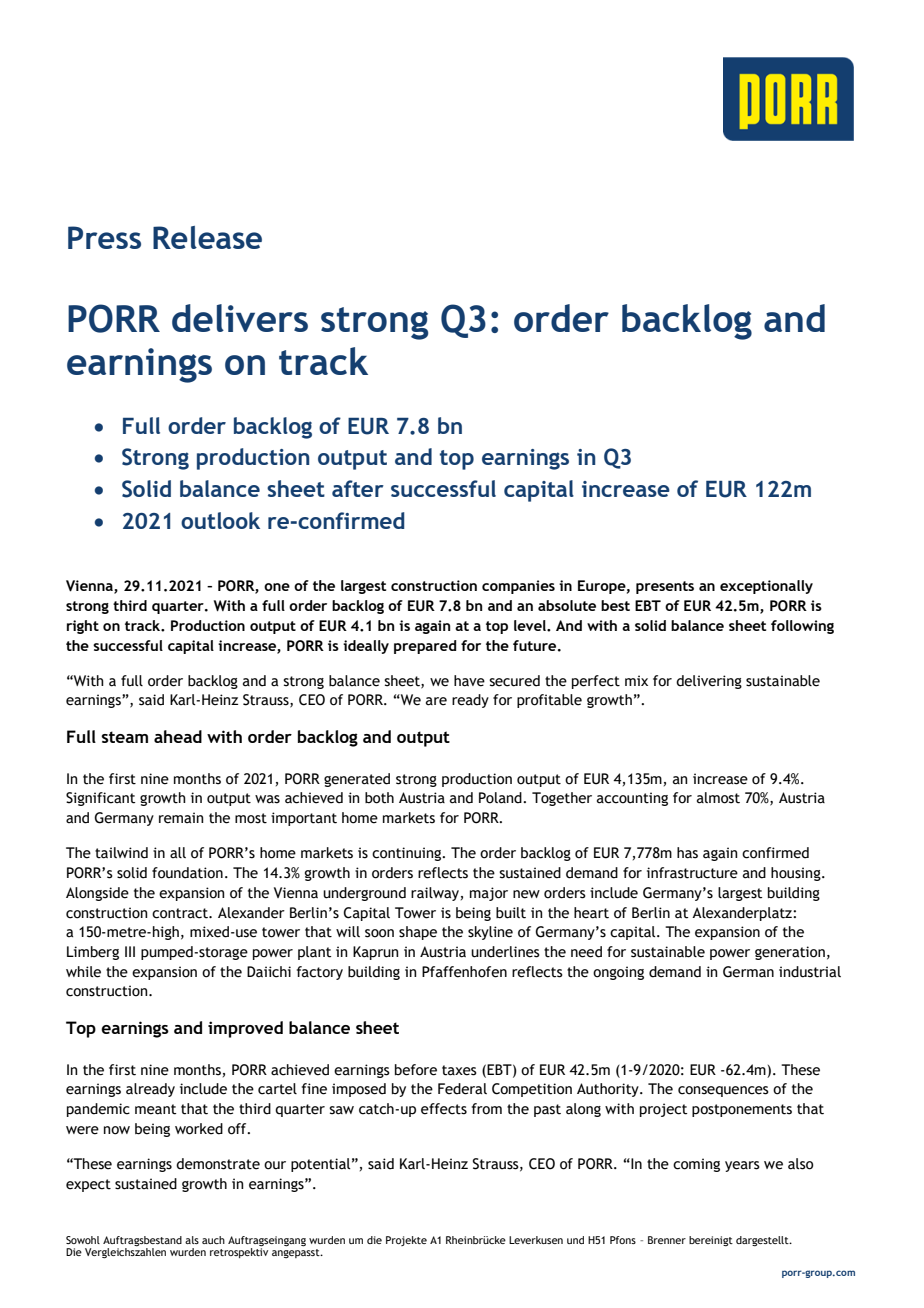 This screenshot has width=924, height=1308. I want to click on remain, so click(181, 818).
